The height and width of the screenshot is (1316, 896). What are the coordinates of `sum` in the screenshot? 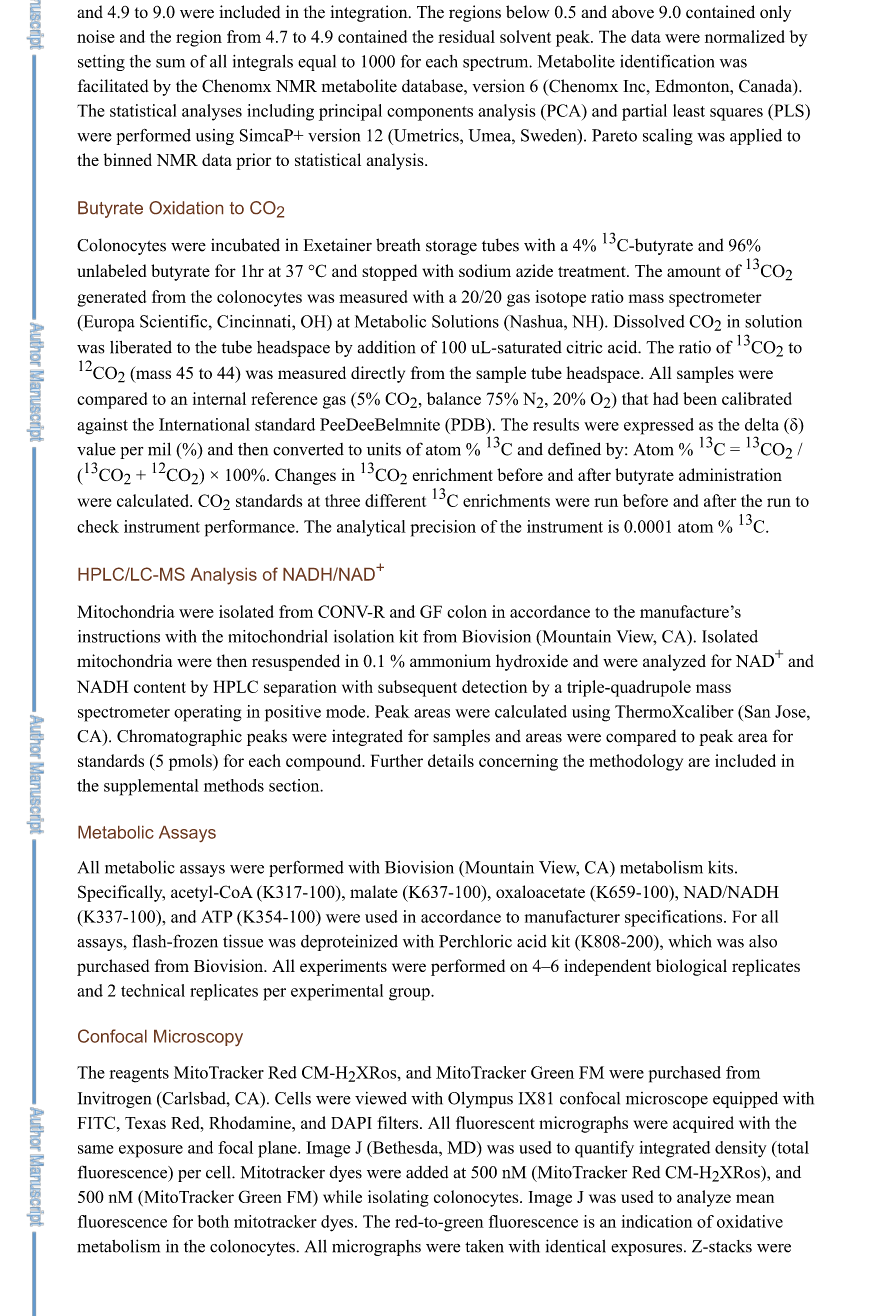 It's located at (170, 63).
